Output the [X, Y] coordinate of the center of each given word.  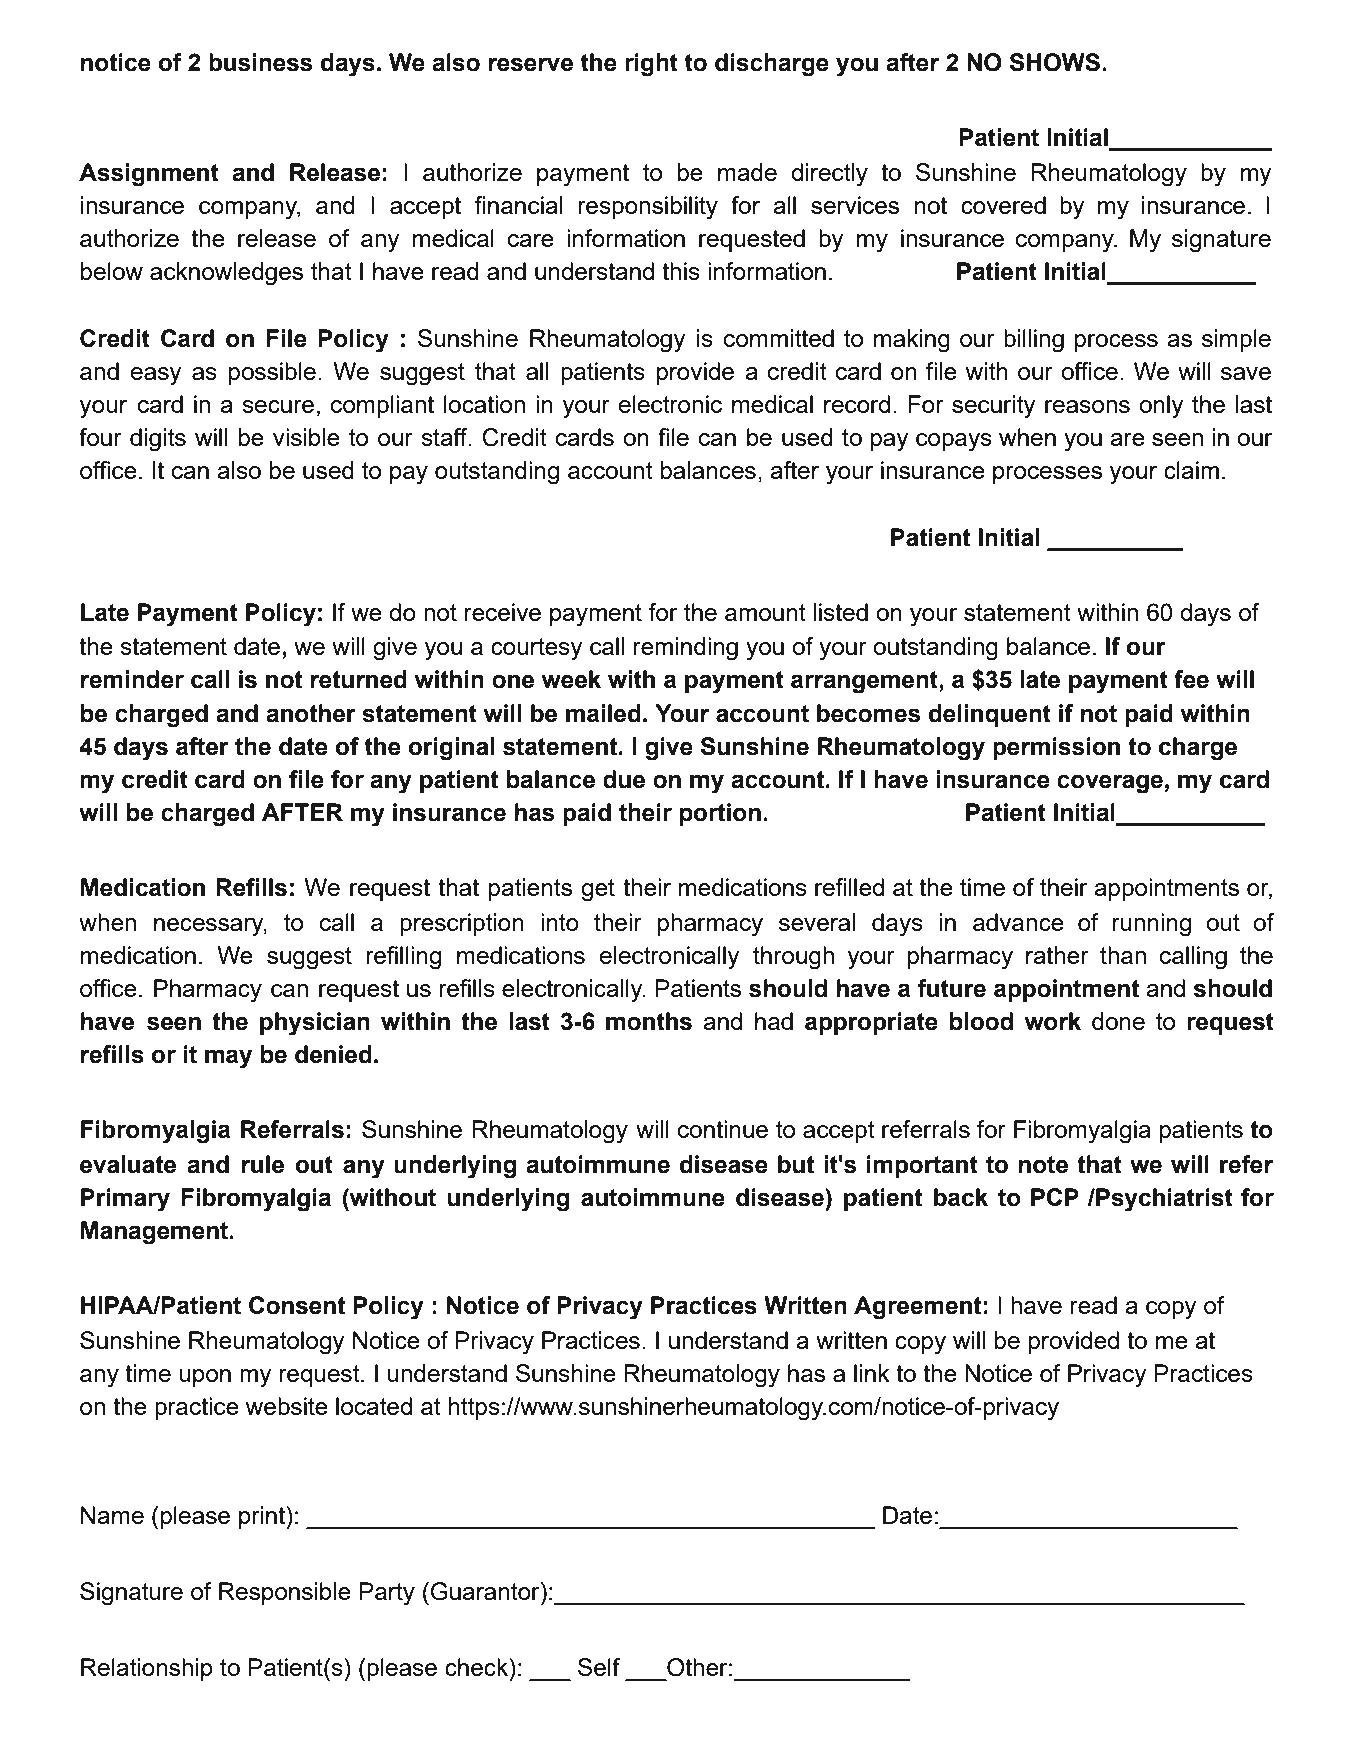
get [598, 890]
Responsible [285, 1593]
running [1151, 925]
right [651, 65]
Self [599, 1667]
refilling [403, 958]
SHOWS [1055, 62]
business [260, 62]
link [872, 1373]
